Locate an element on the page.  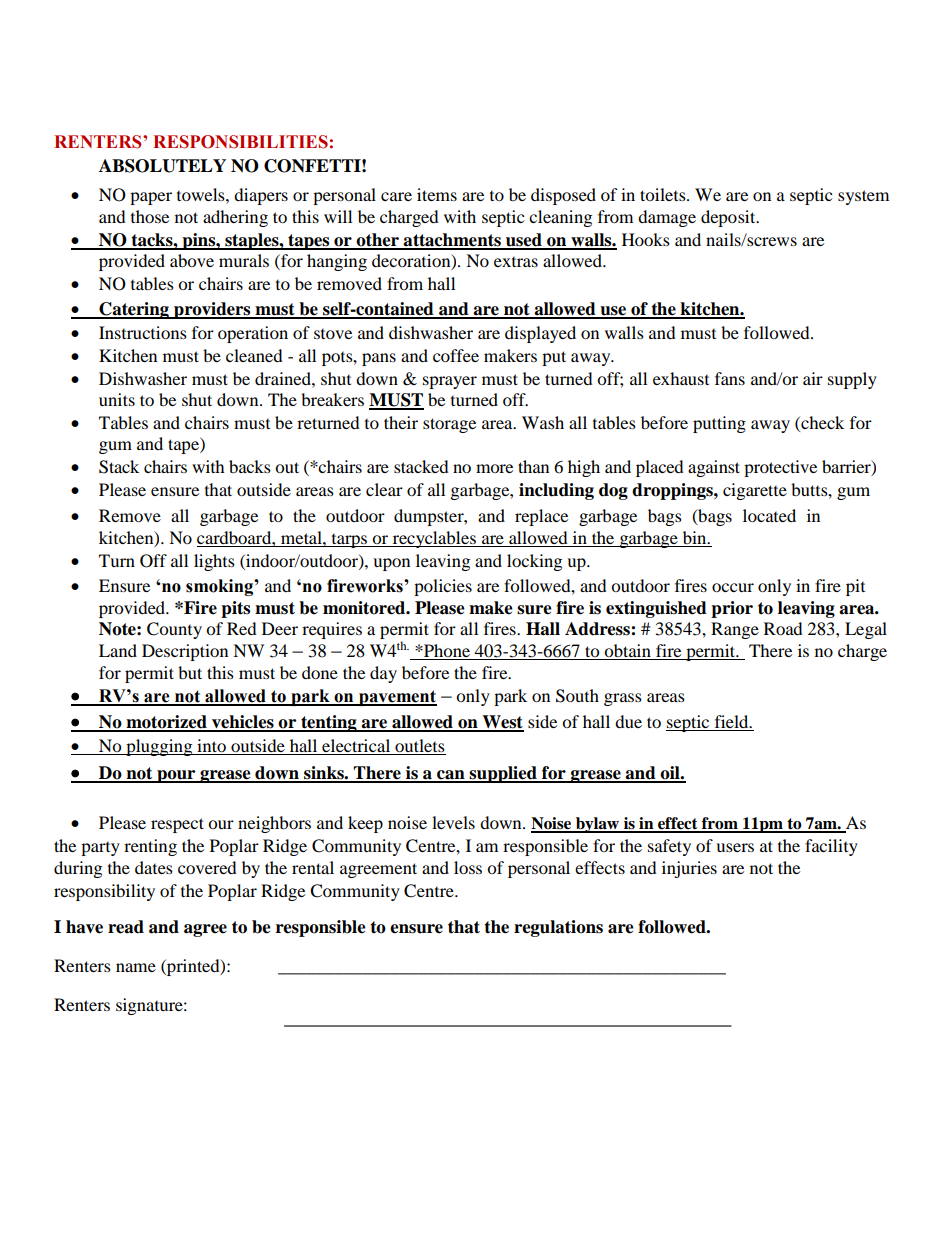
injuries is located at coordinates (689, 869).
